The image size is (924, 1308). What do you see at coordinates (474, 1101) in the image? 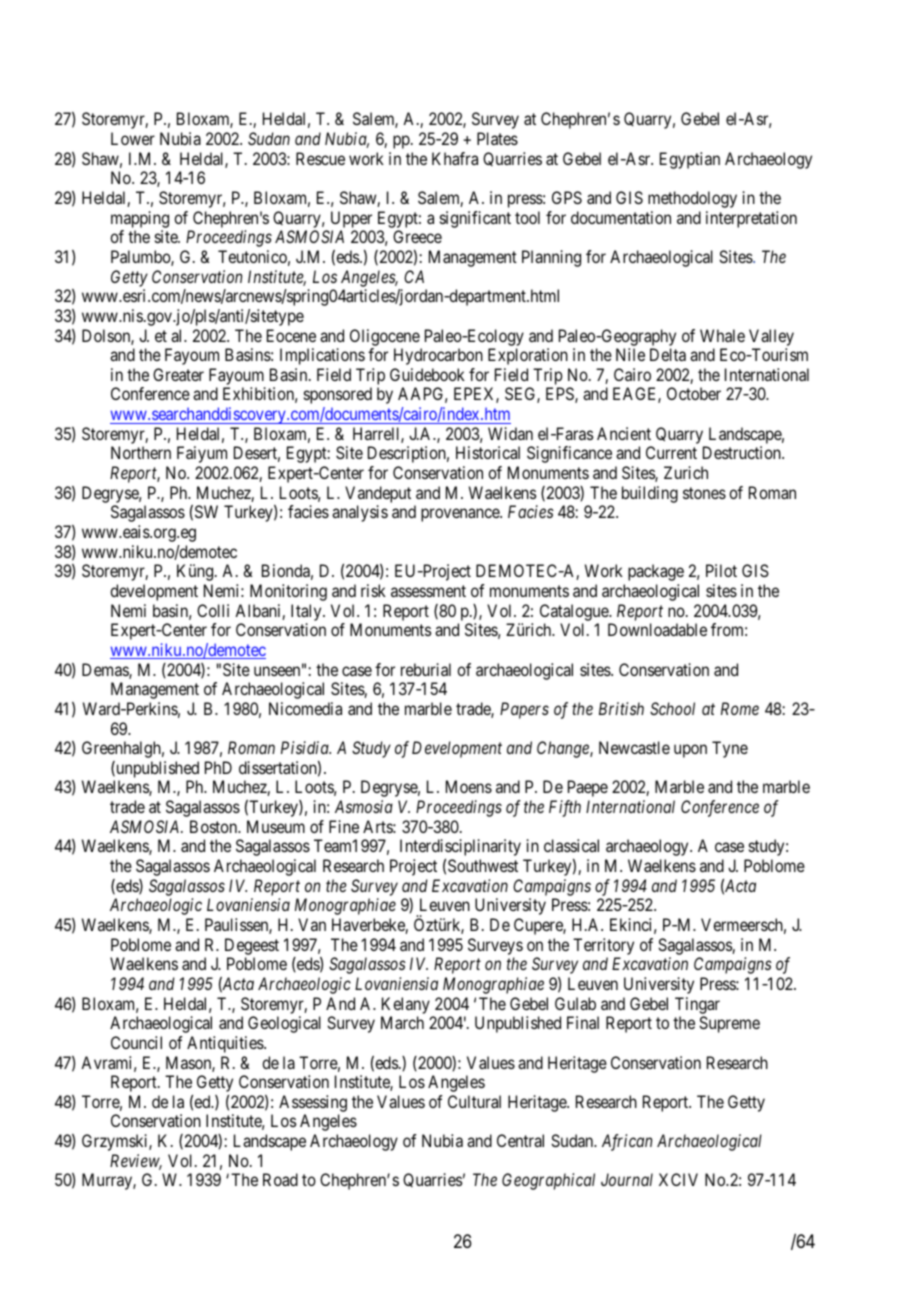
I see `Cultural` at bounding box center [474, 1101].
